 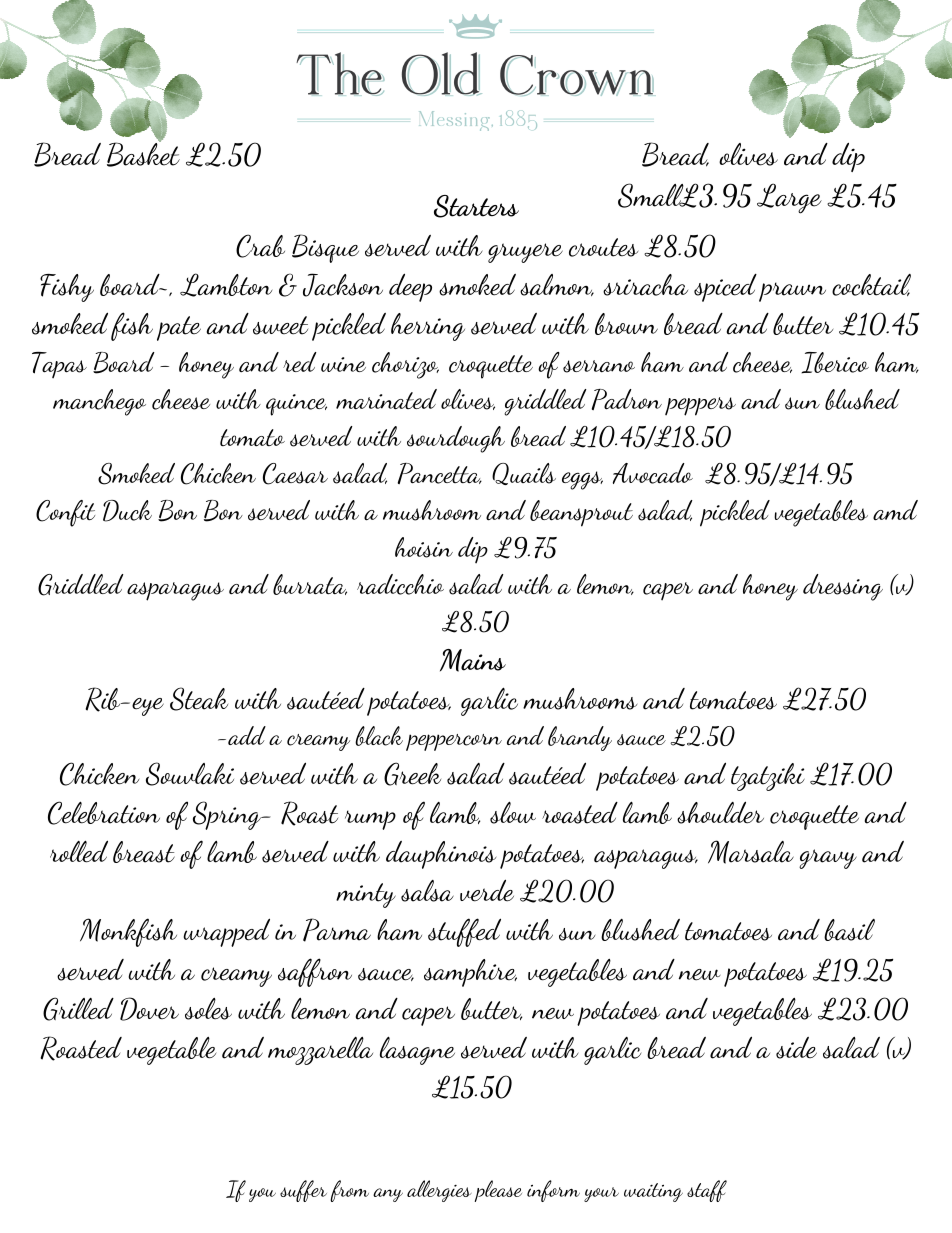 What do you see at coordinates (440, 473) in the page?
I see `Pancetta` at bounding box center [440, 473].
